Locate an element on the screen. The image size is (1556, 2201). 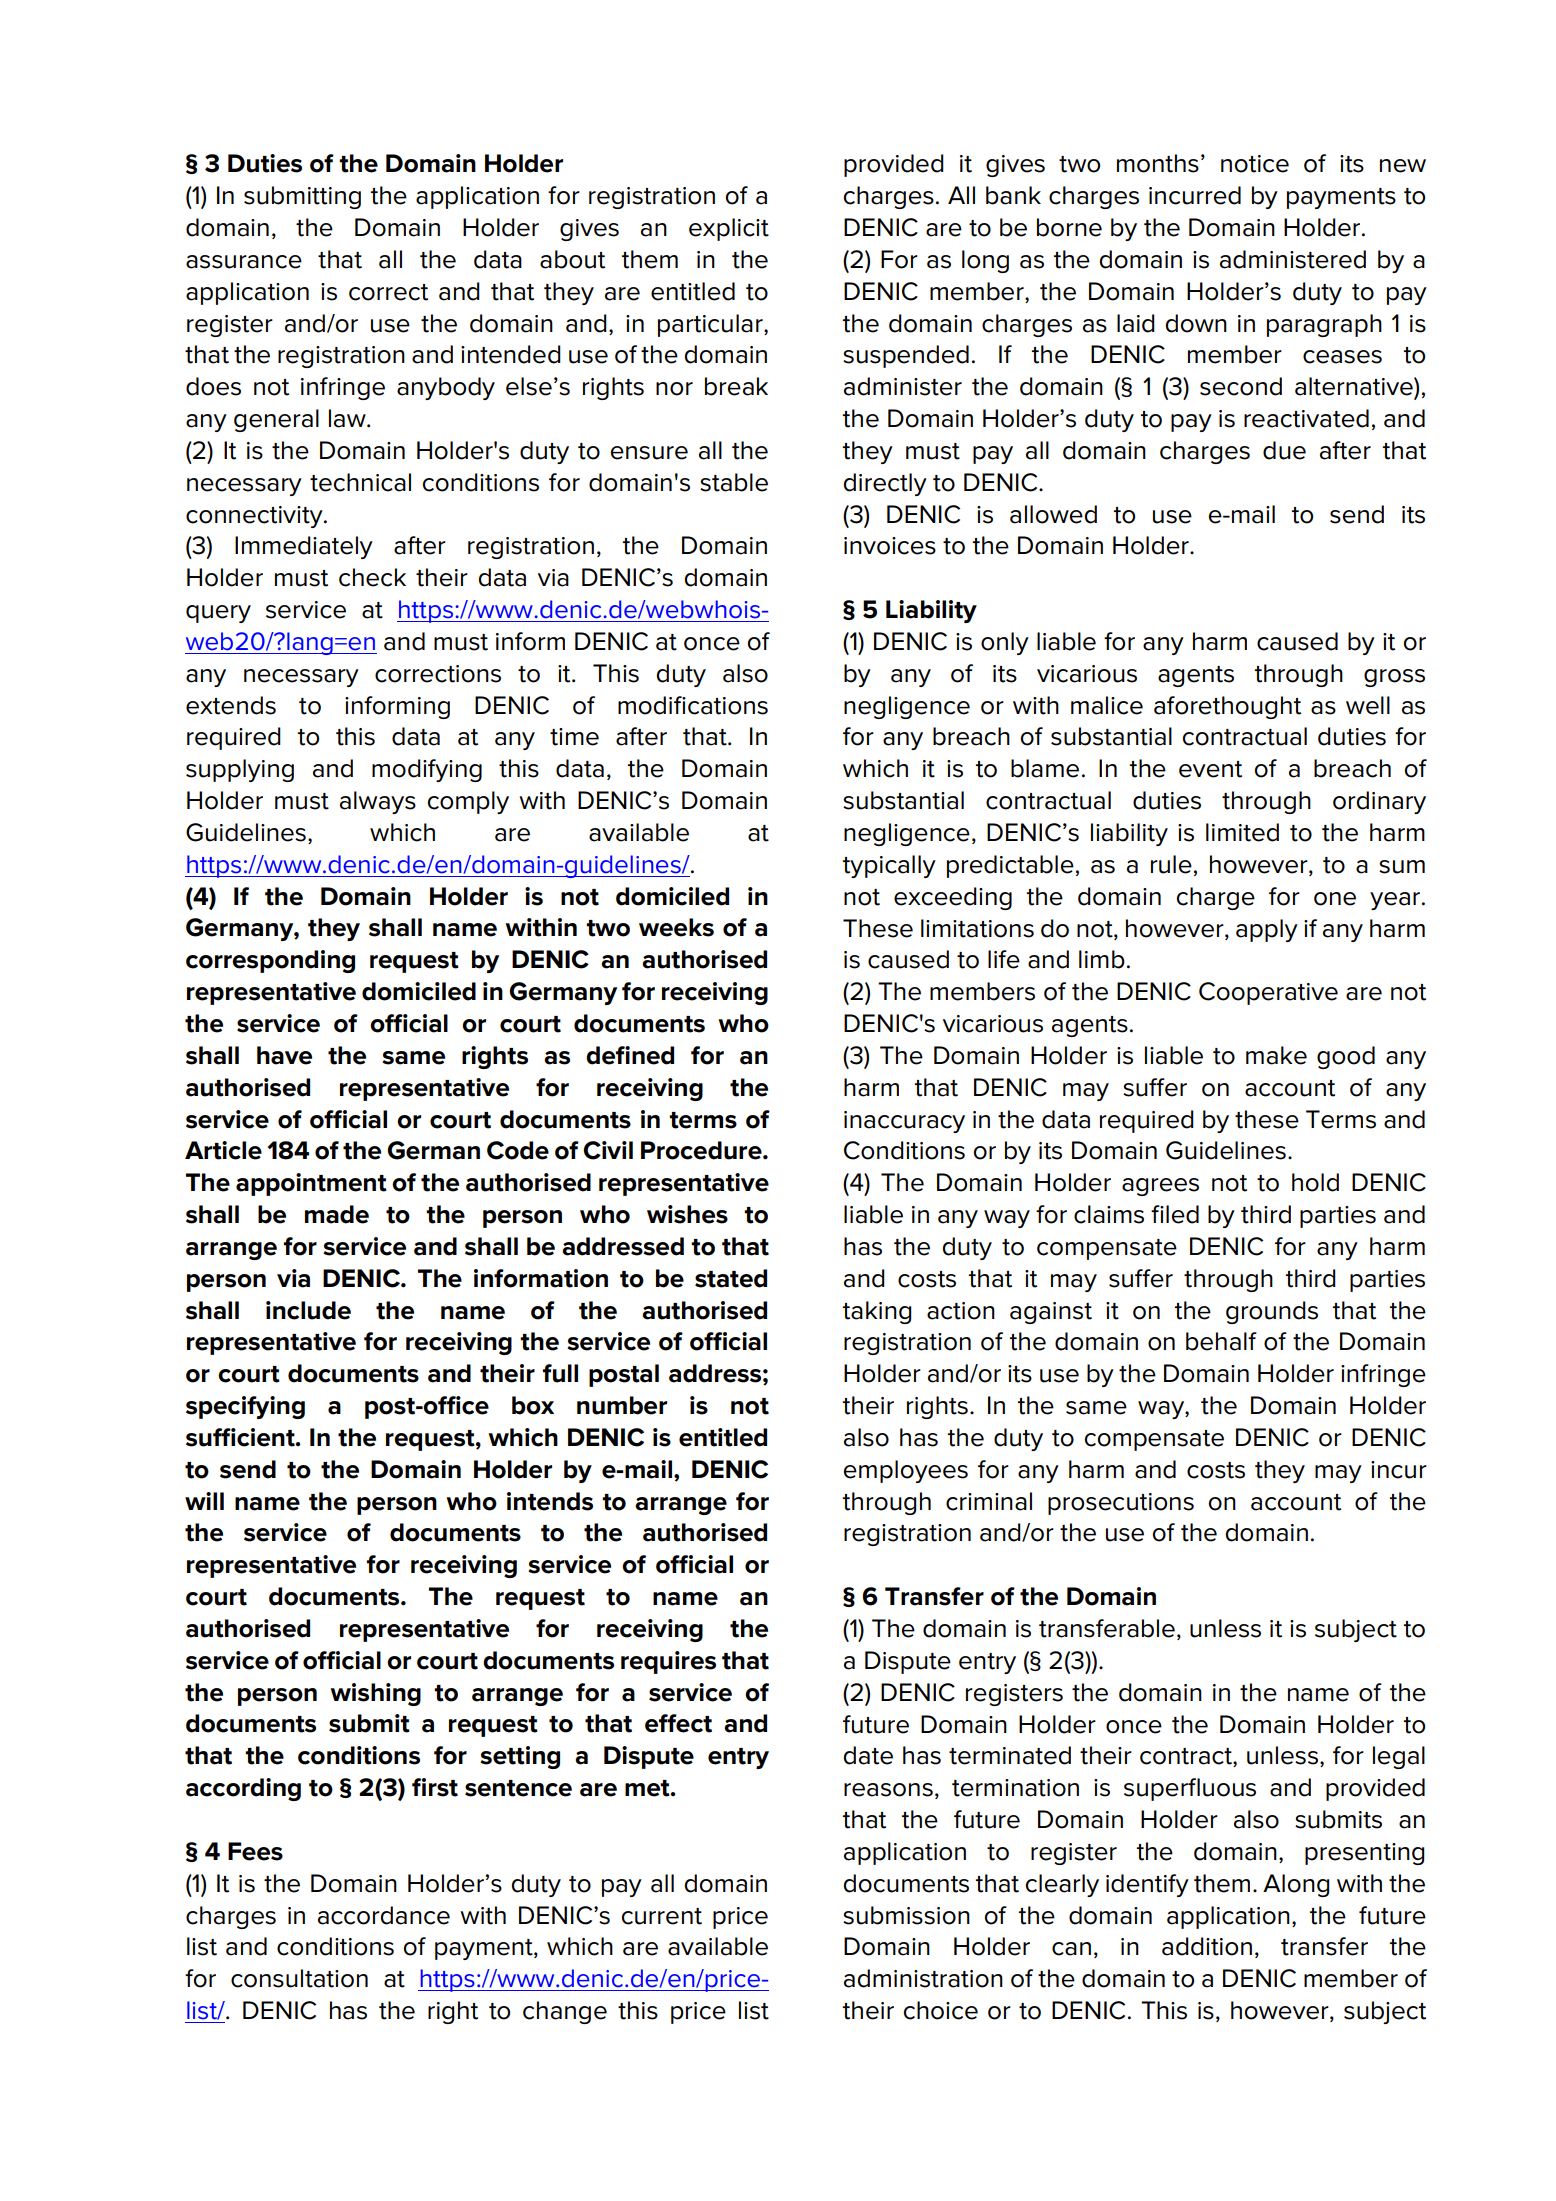
include is located at coordinates (308, 1310).
